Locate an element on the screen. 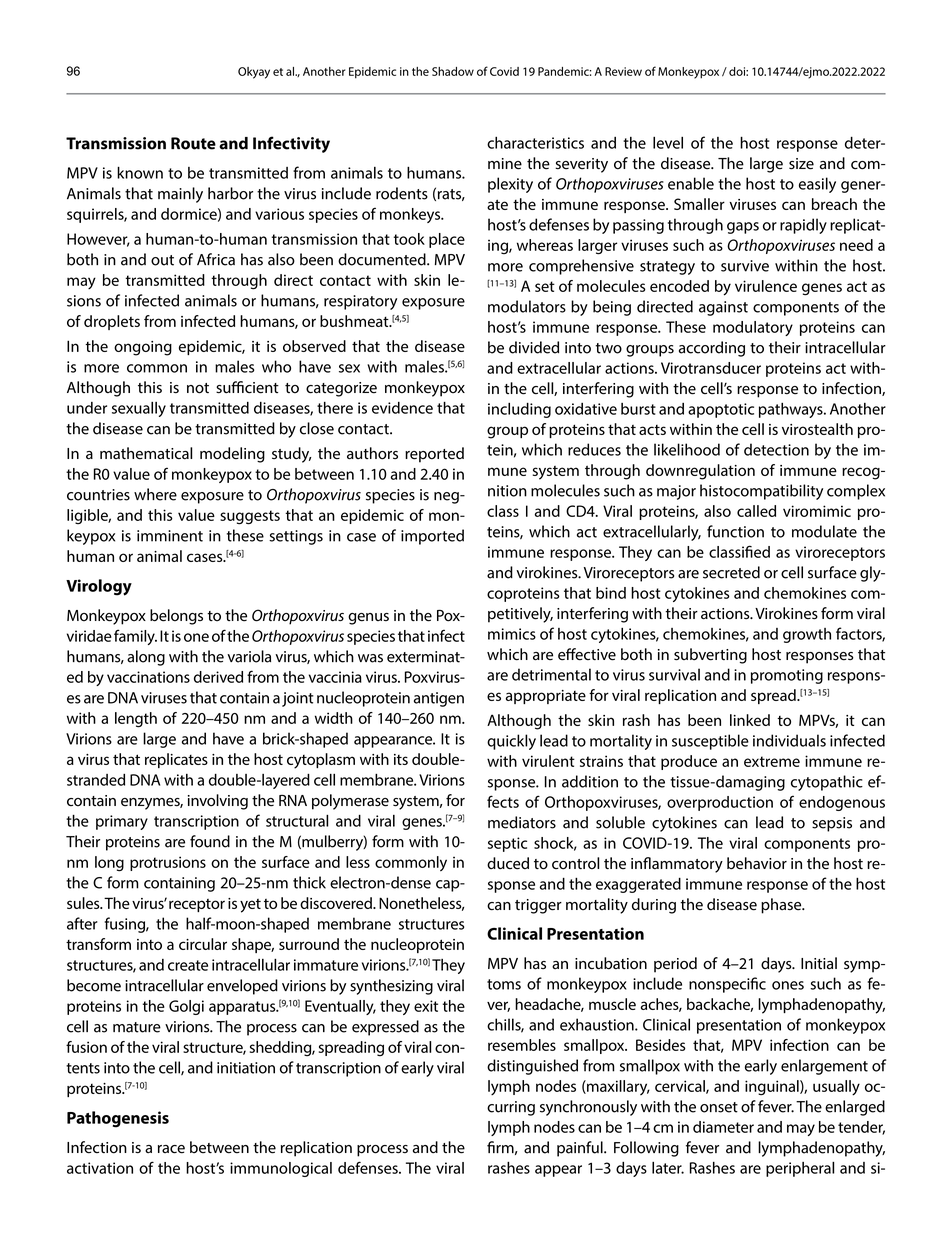 Image resolution: width=952 pixels, height=1240 pixels. divided is located at coordinates (534, 347).
